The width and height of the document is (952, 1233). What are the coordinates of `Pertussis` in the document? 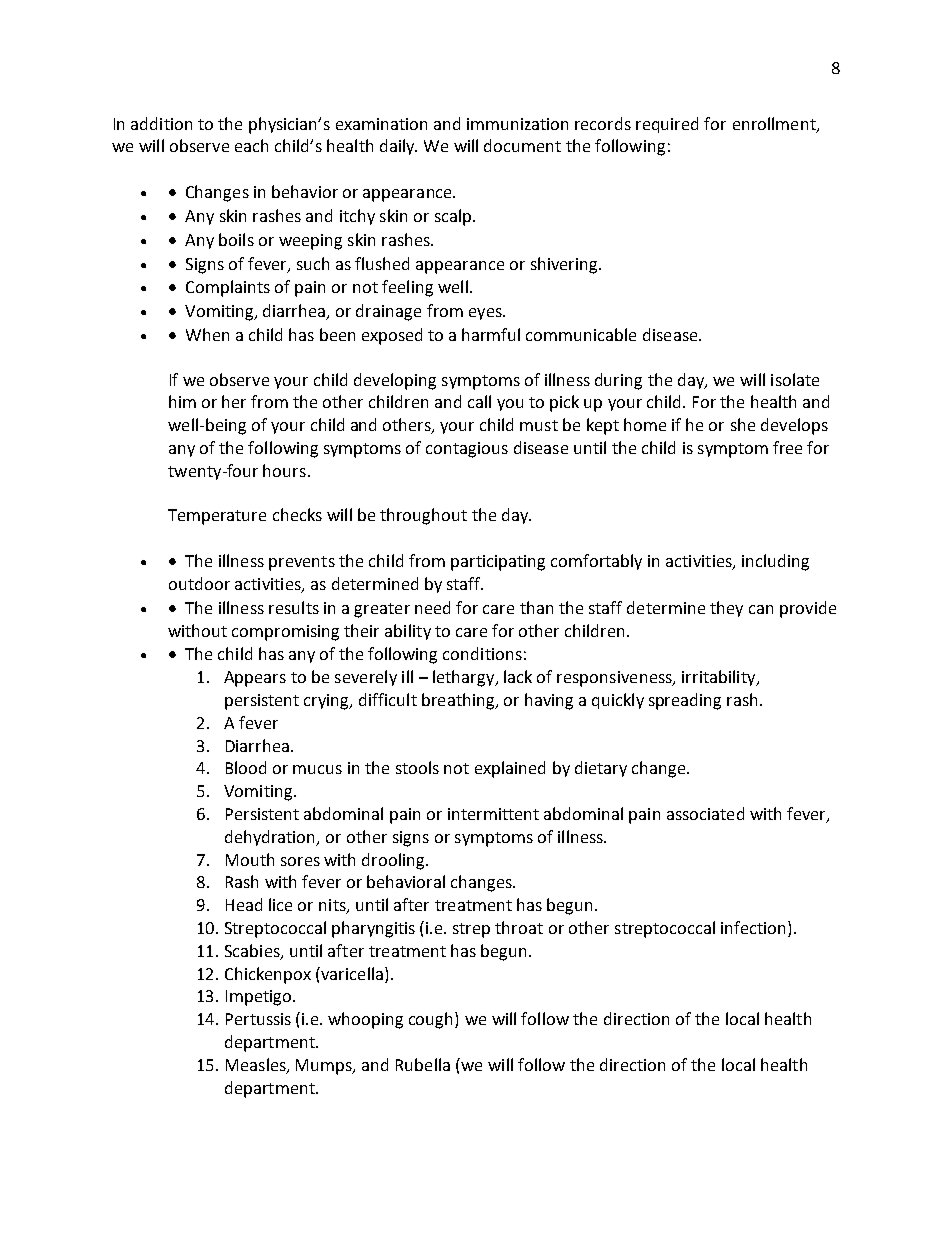 It's located at (258, 1019).
